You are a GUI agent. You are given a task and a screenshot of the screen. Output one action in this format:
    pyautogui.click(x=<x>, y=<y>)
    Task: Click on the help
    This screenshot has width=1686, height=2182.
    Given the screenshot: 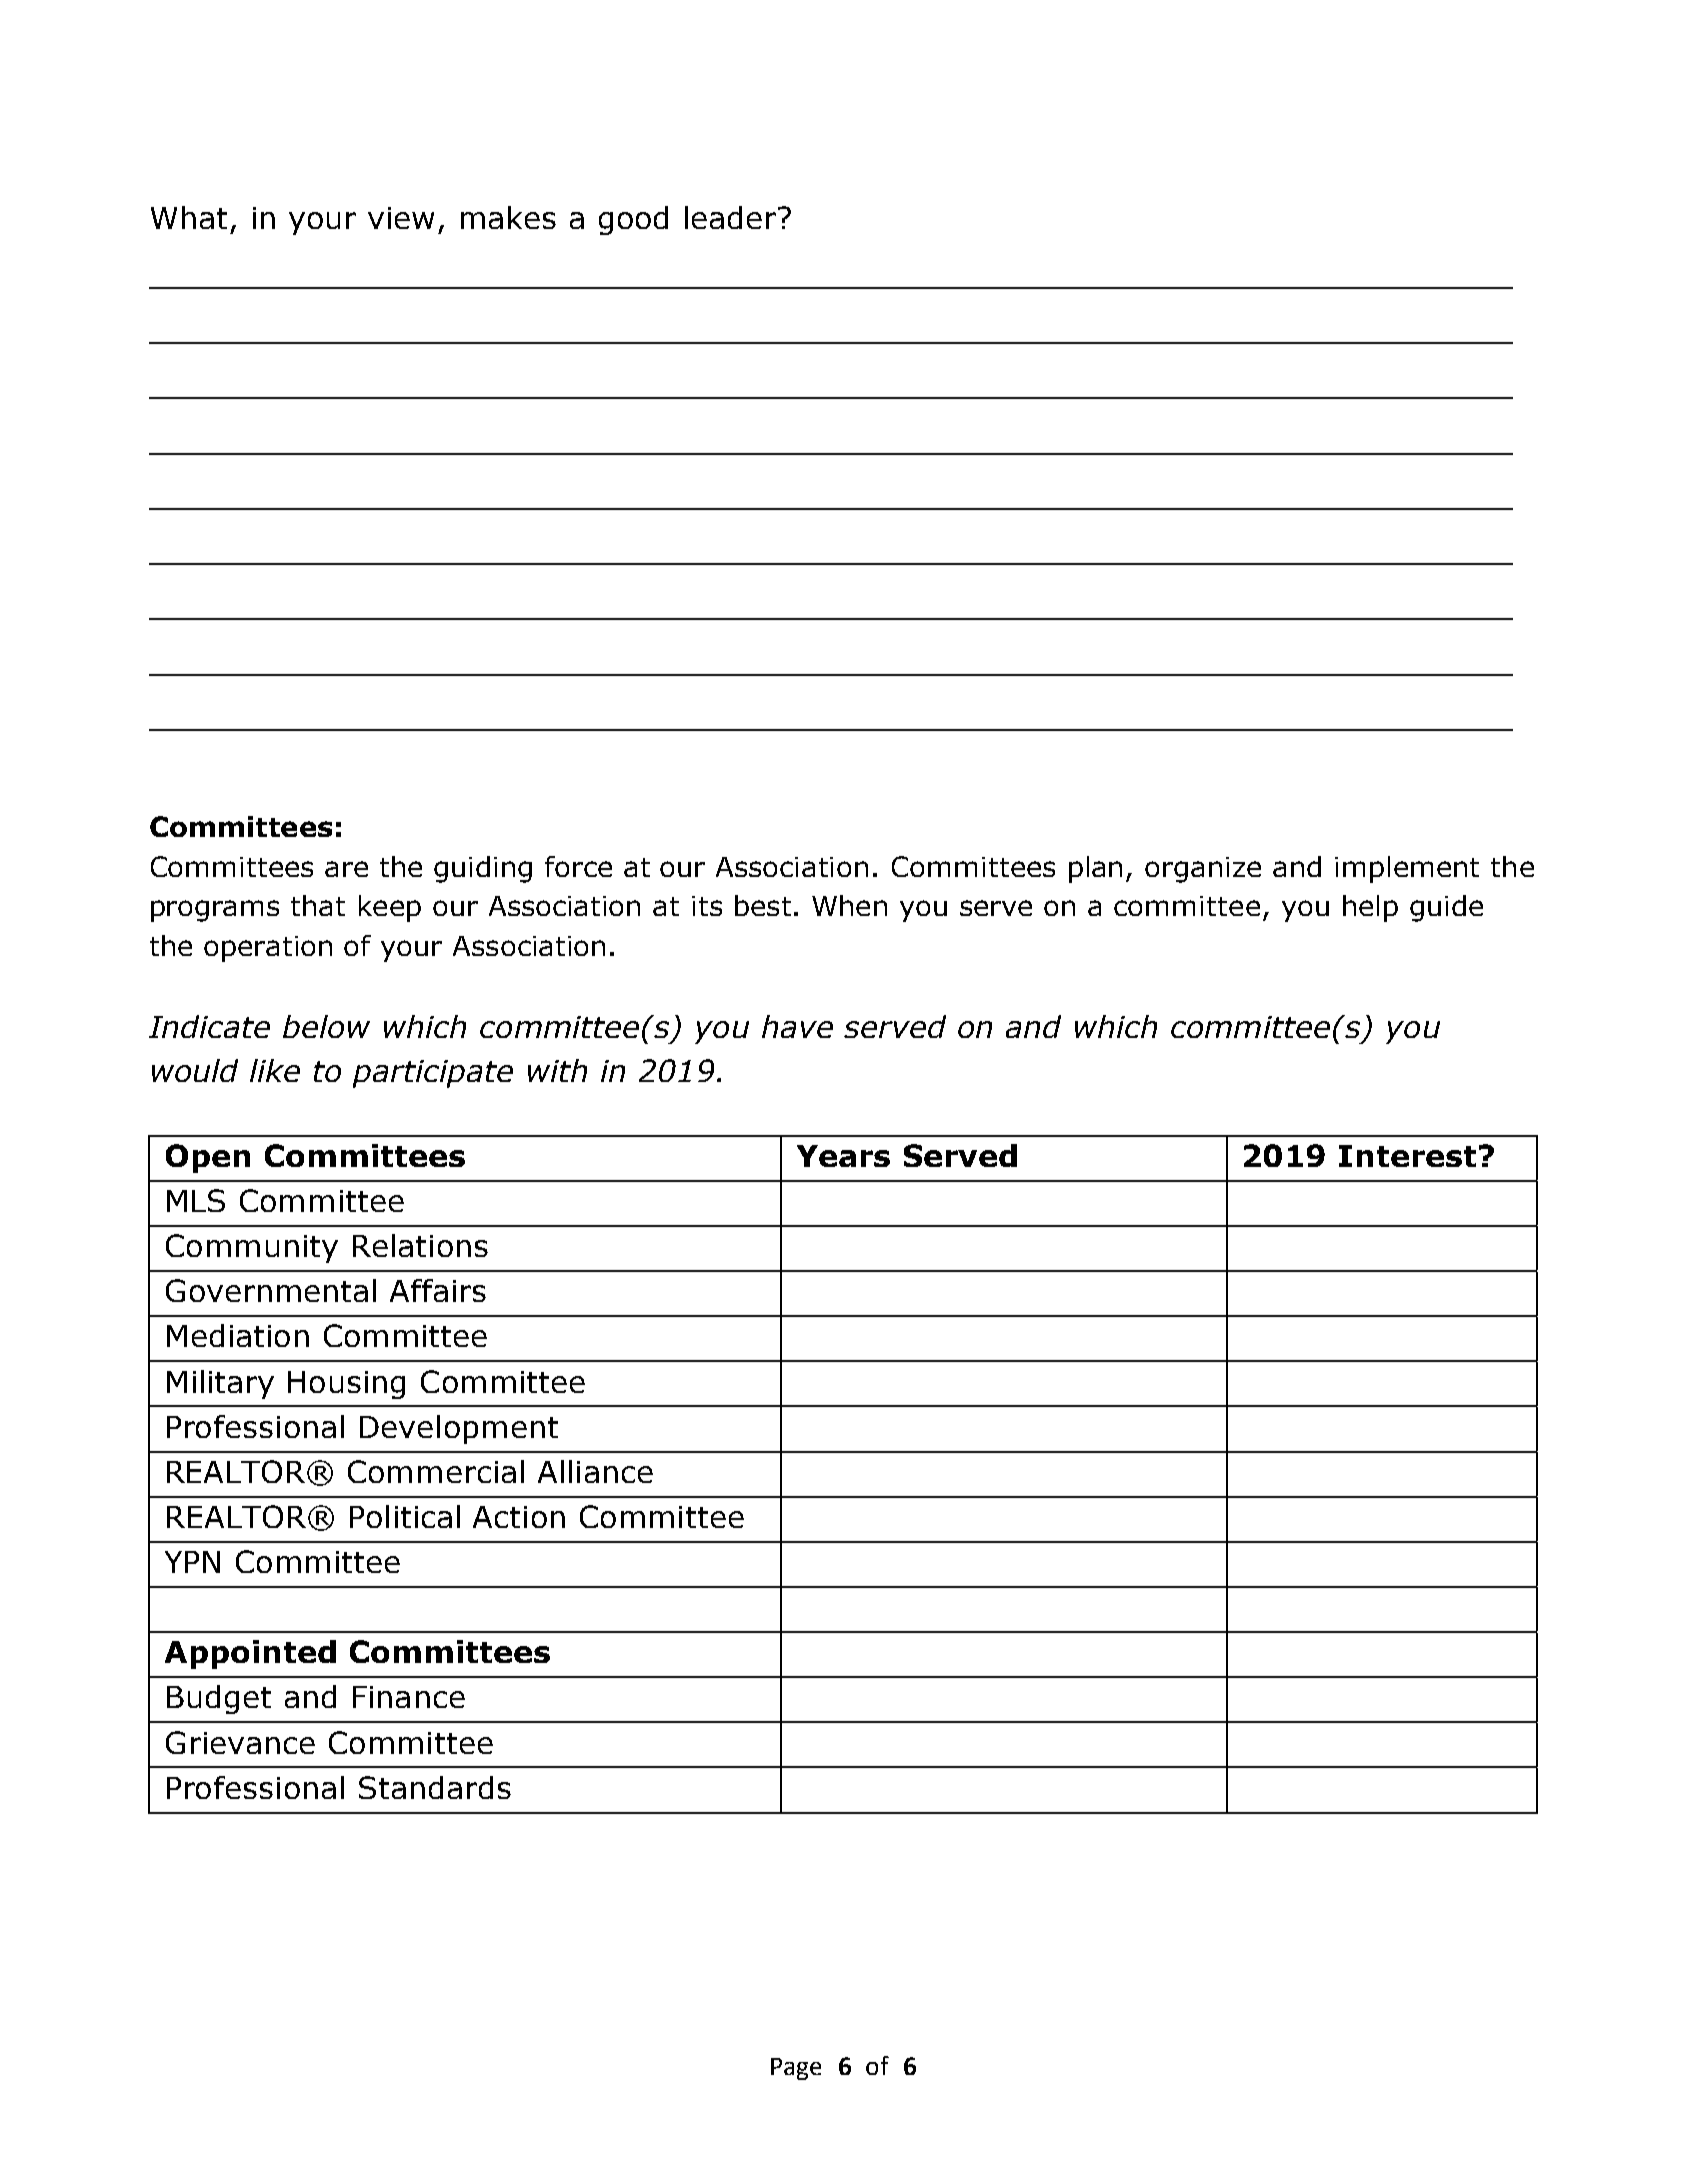 What is the action you would take?
    pyautogui.click(x=1370, y=908)
